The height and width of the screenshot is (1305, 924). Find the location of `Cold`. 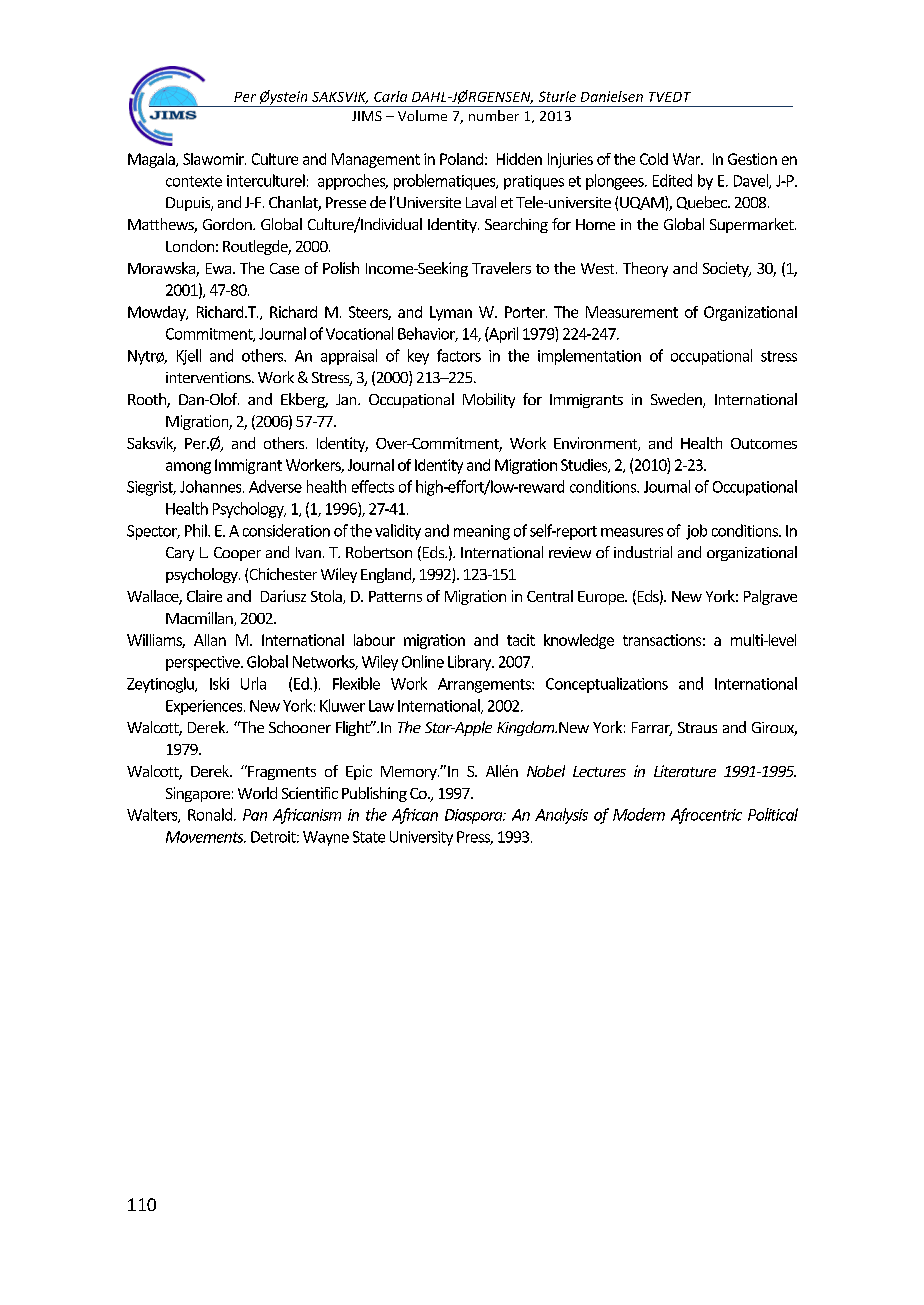

Cold is located at coordinates (654, 159).
